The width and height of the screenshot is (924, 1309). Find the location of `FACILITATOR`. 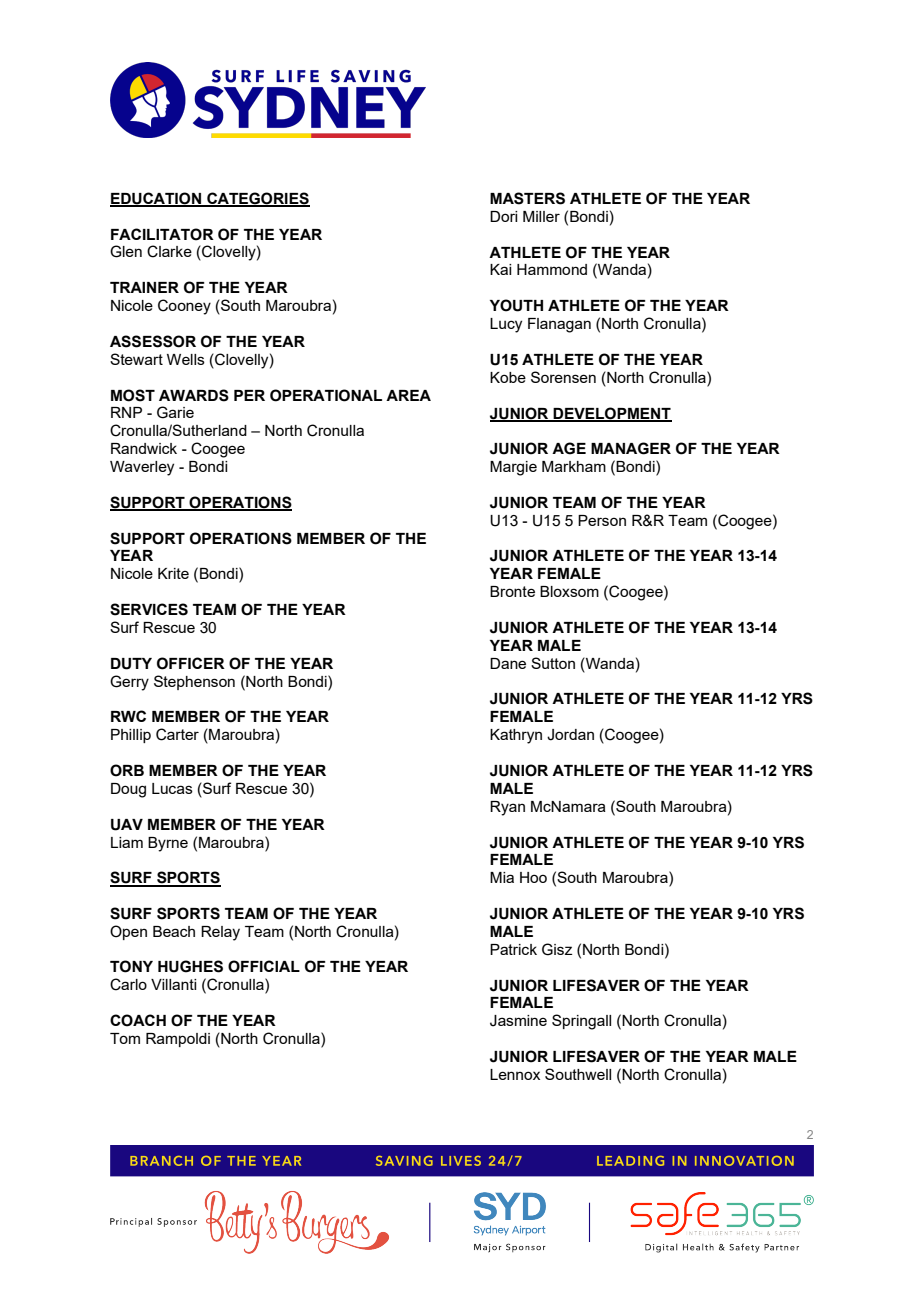

FACILITATOR is located at coordinates (162, 234).
